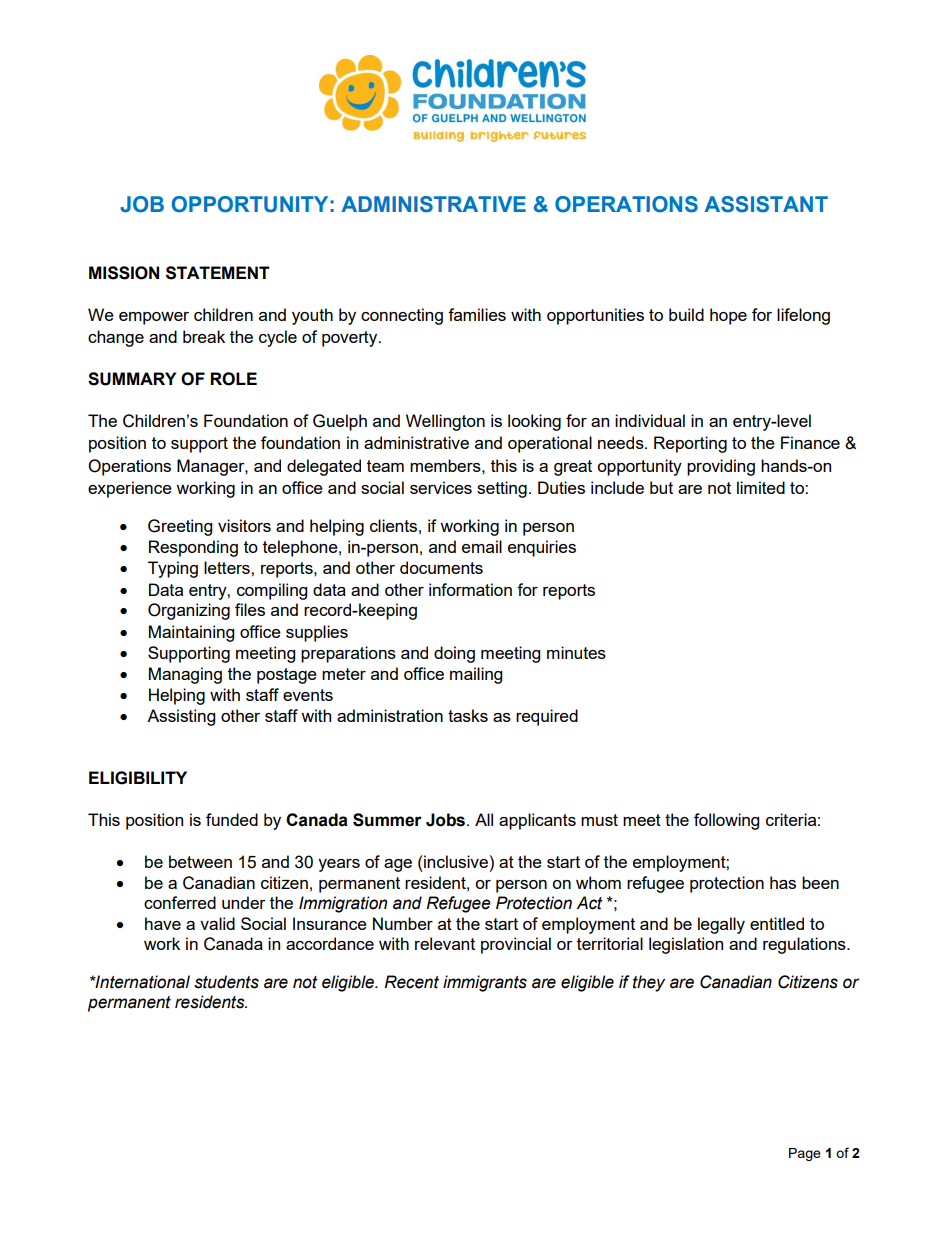 The image size is (952, 1233). Describe the element at coordinates (445, 943) in the page. I see `relevant` at that location.
